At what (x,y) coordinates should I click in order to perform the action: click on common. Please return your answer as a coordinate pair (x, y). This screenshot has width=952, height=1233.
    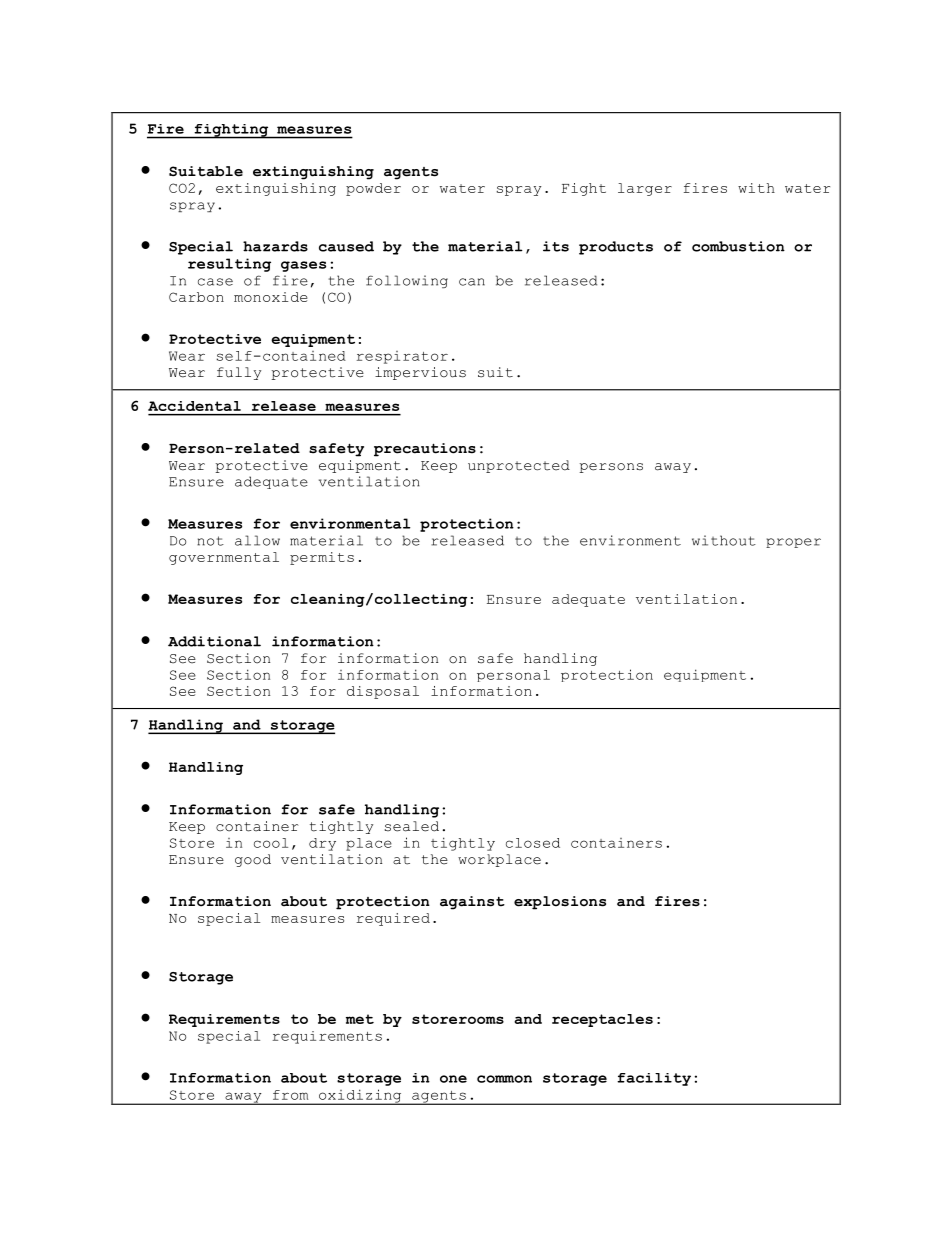
    Looking at the image, I should click on (504, 1079).
